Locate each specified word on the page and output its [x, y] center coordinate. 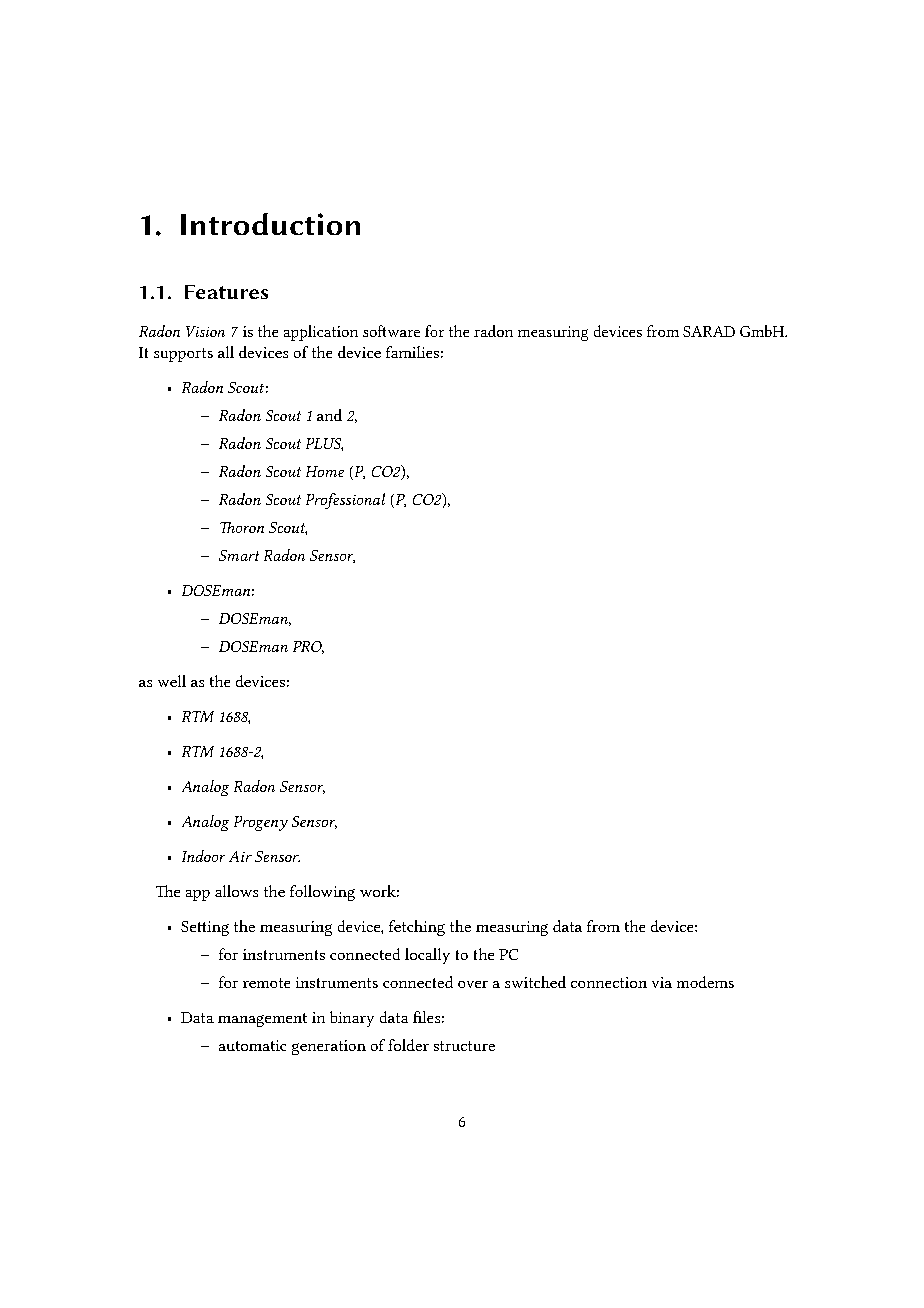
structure [464, 1046]
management [262, 1020]
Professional [345, 501]
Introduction [270, 224]
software [391, 331]
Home [325, 471]
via [662, 982]
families [412, 352]
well [172, 681]
